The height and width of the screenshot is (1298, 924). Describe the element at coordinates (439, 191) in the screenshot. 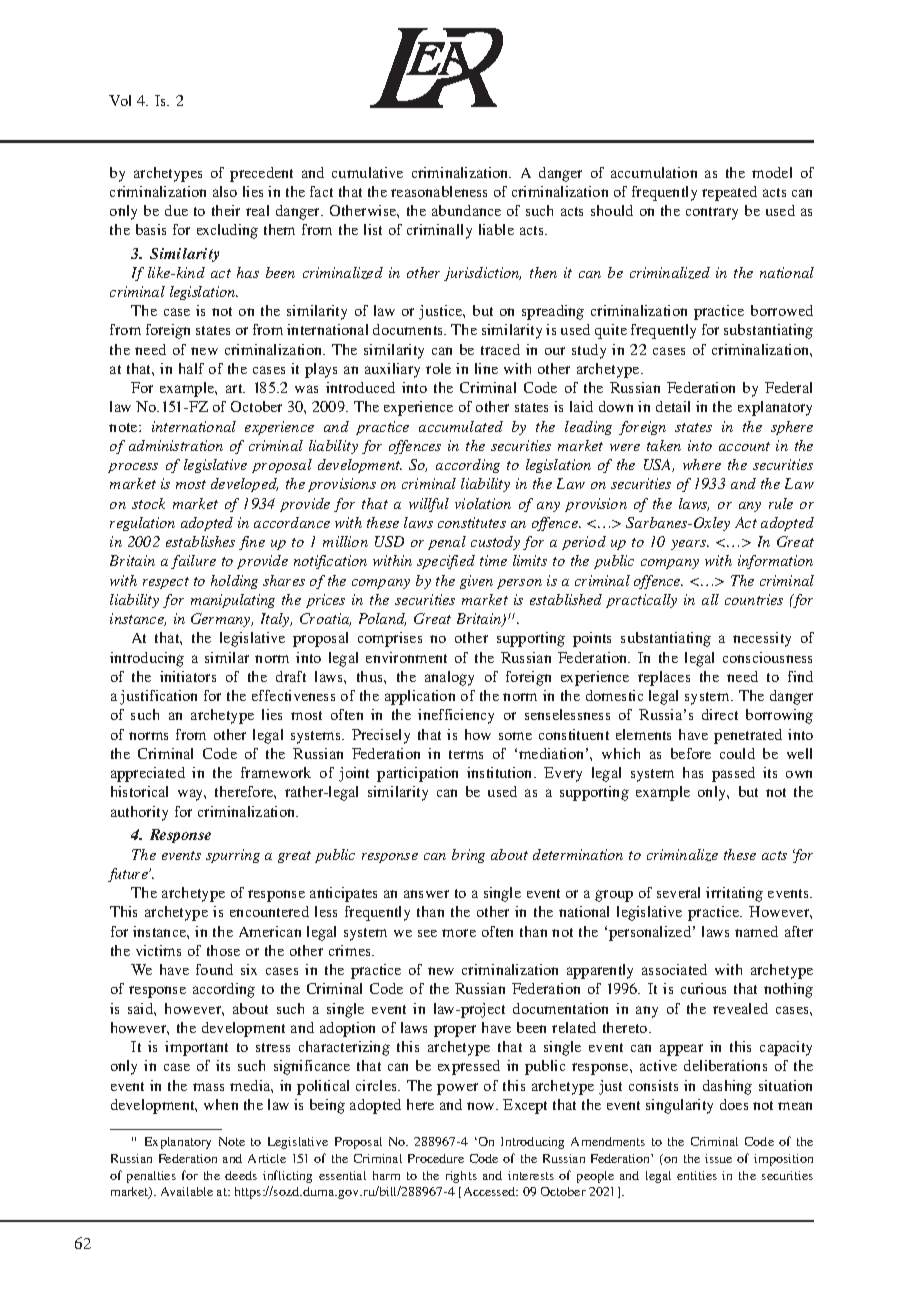

I see `reasonableness` at that location.
